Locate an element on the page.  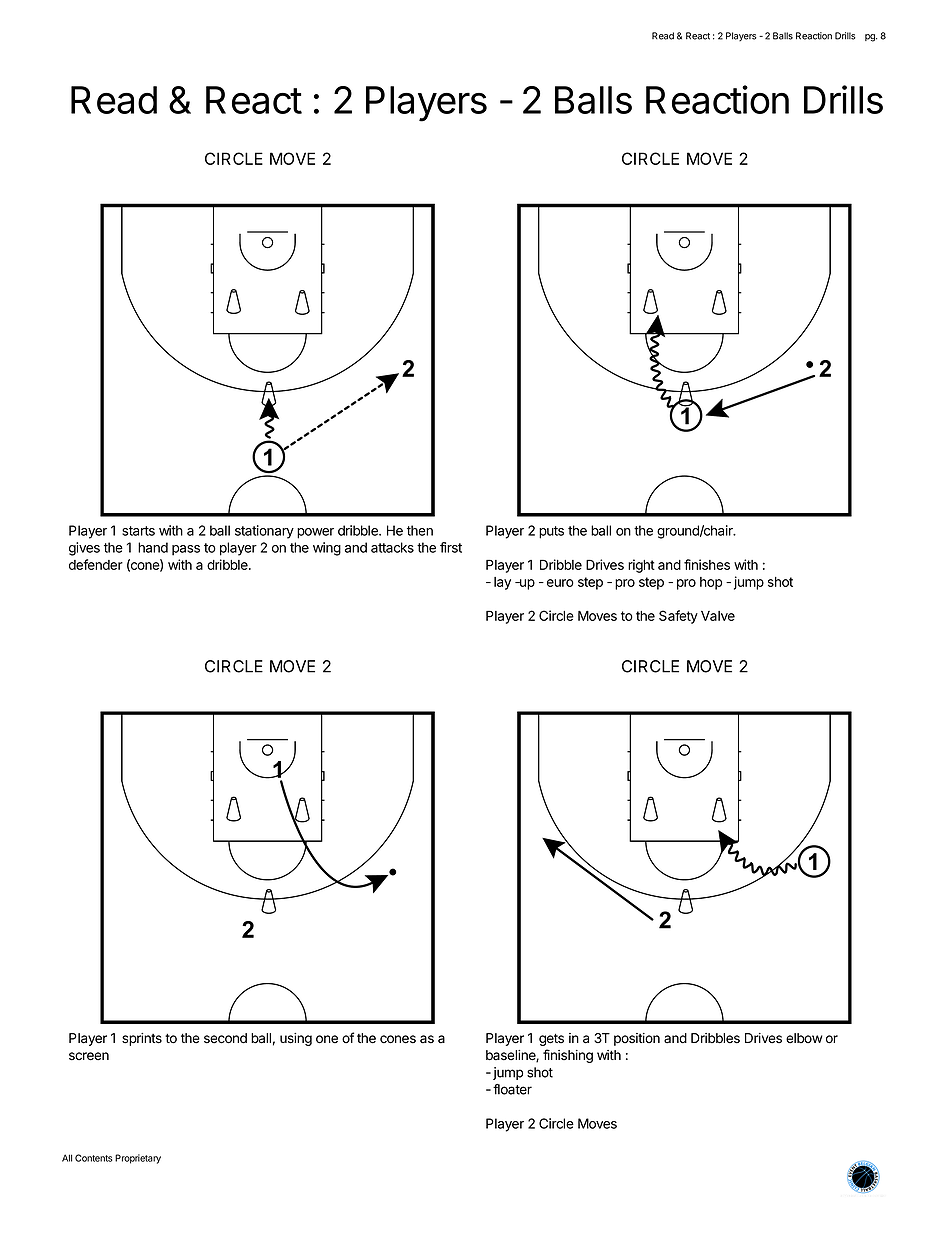
hand is located at coordinates (153, 547).
